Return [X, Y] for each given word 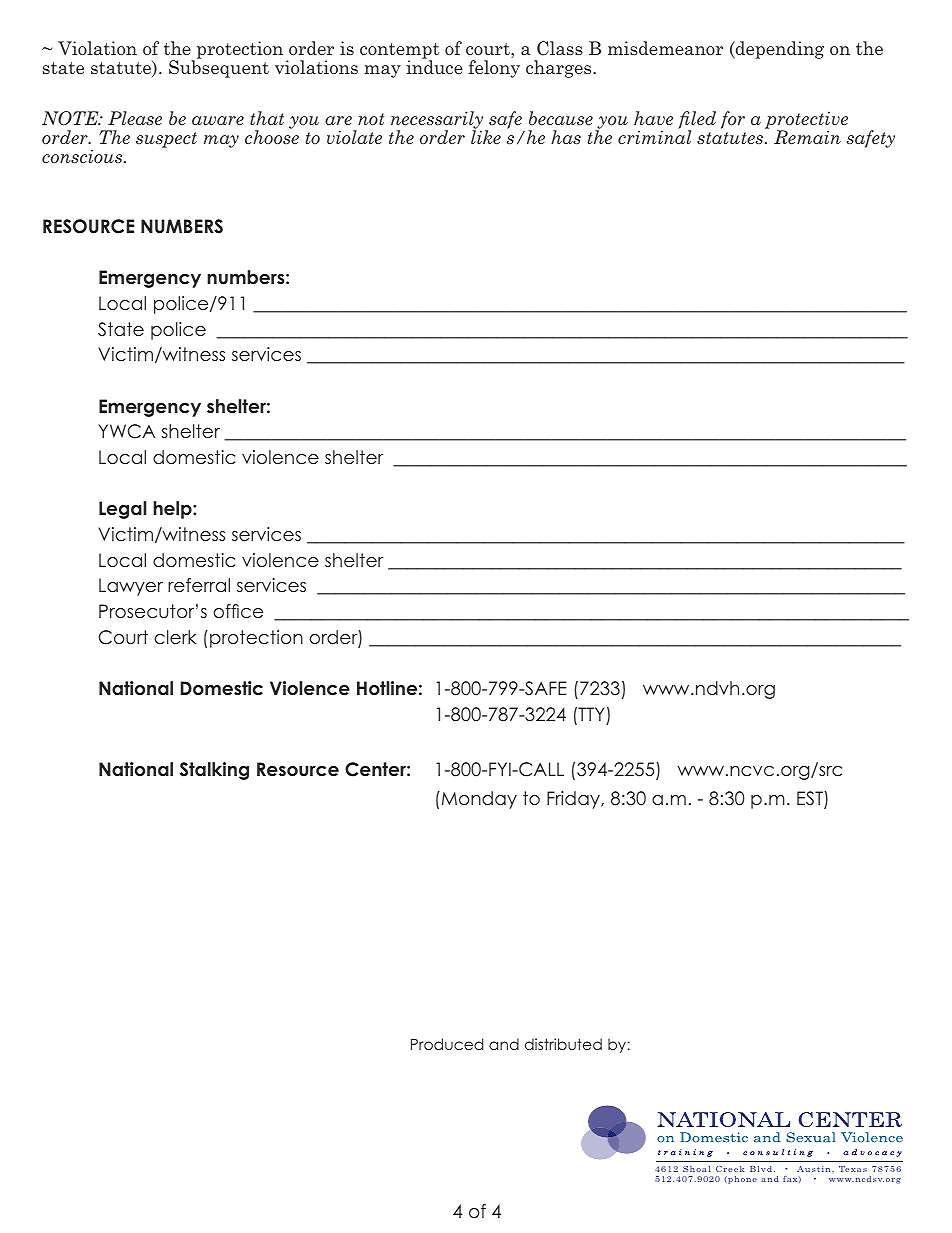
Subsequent [219, 68]
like [486, 136]
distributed [563, 1044]
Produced [447, 1044]
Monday [478, 800]
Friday [574, 800]
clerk [175, 637]
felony [494, 69]
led [702, 118]
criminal [654, 136]
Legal [122, 510]
